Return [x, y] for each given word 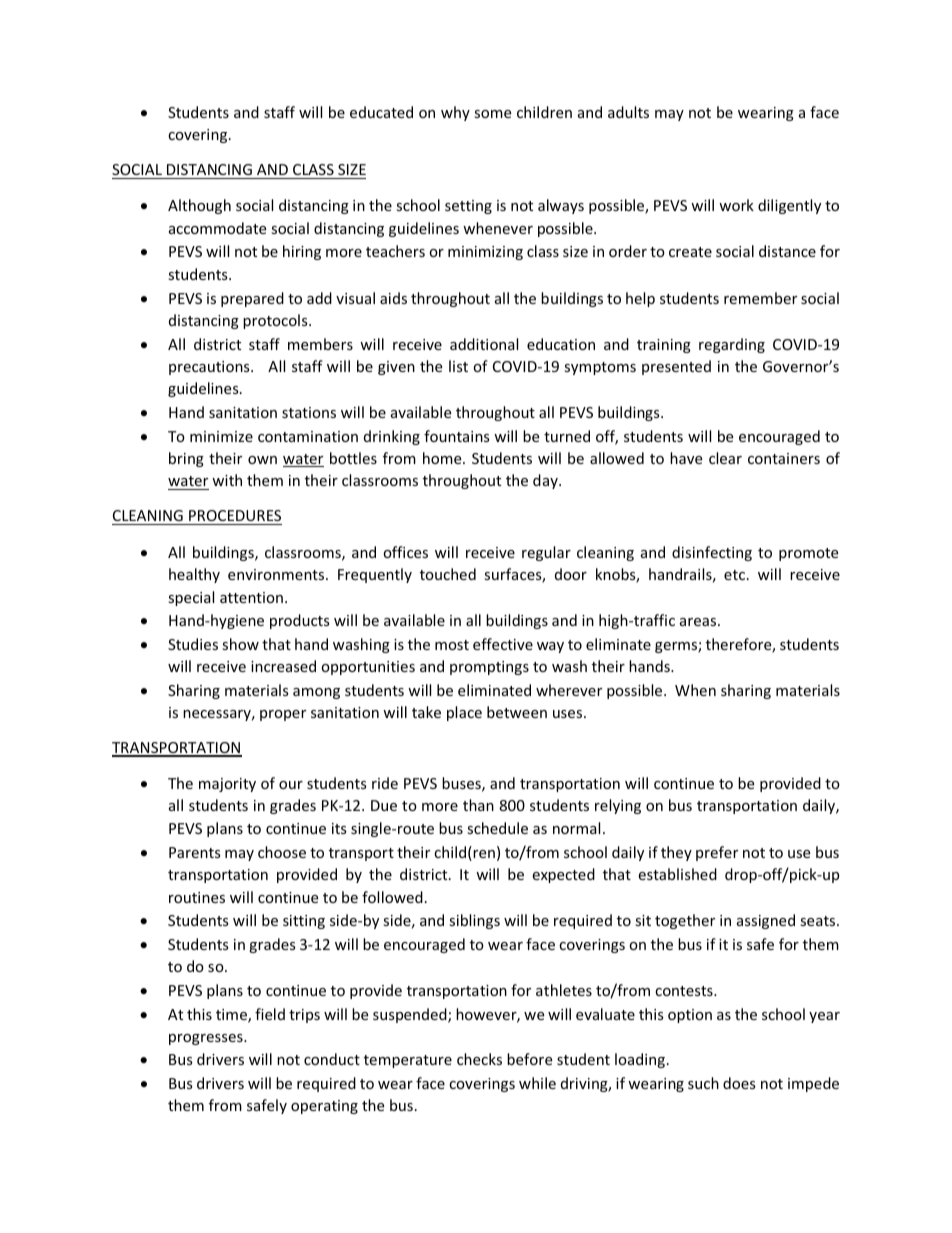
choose [282, 852]
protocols [276, 321]
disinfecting [712, 553]
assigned [766, 921]
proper [283, 715]
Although [199, 206]
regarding [732, 345]
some [492, 114]
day [546, 481]
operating [324, 1107]
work [736, 205]
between [517, 712]
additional [484, 344]
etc [736, 575]
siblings [474, 921]
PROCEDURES [234, 517]
